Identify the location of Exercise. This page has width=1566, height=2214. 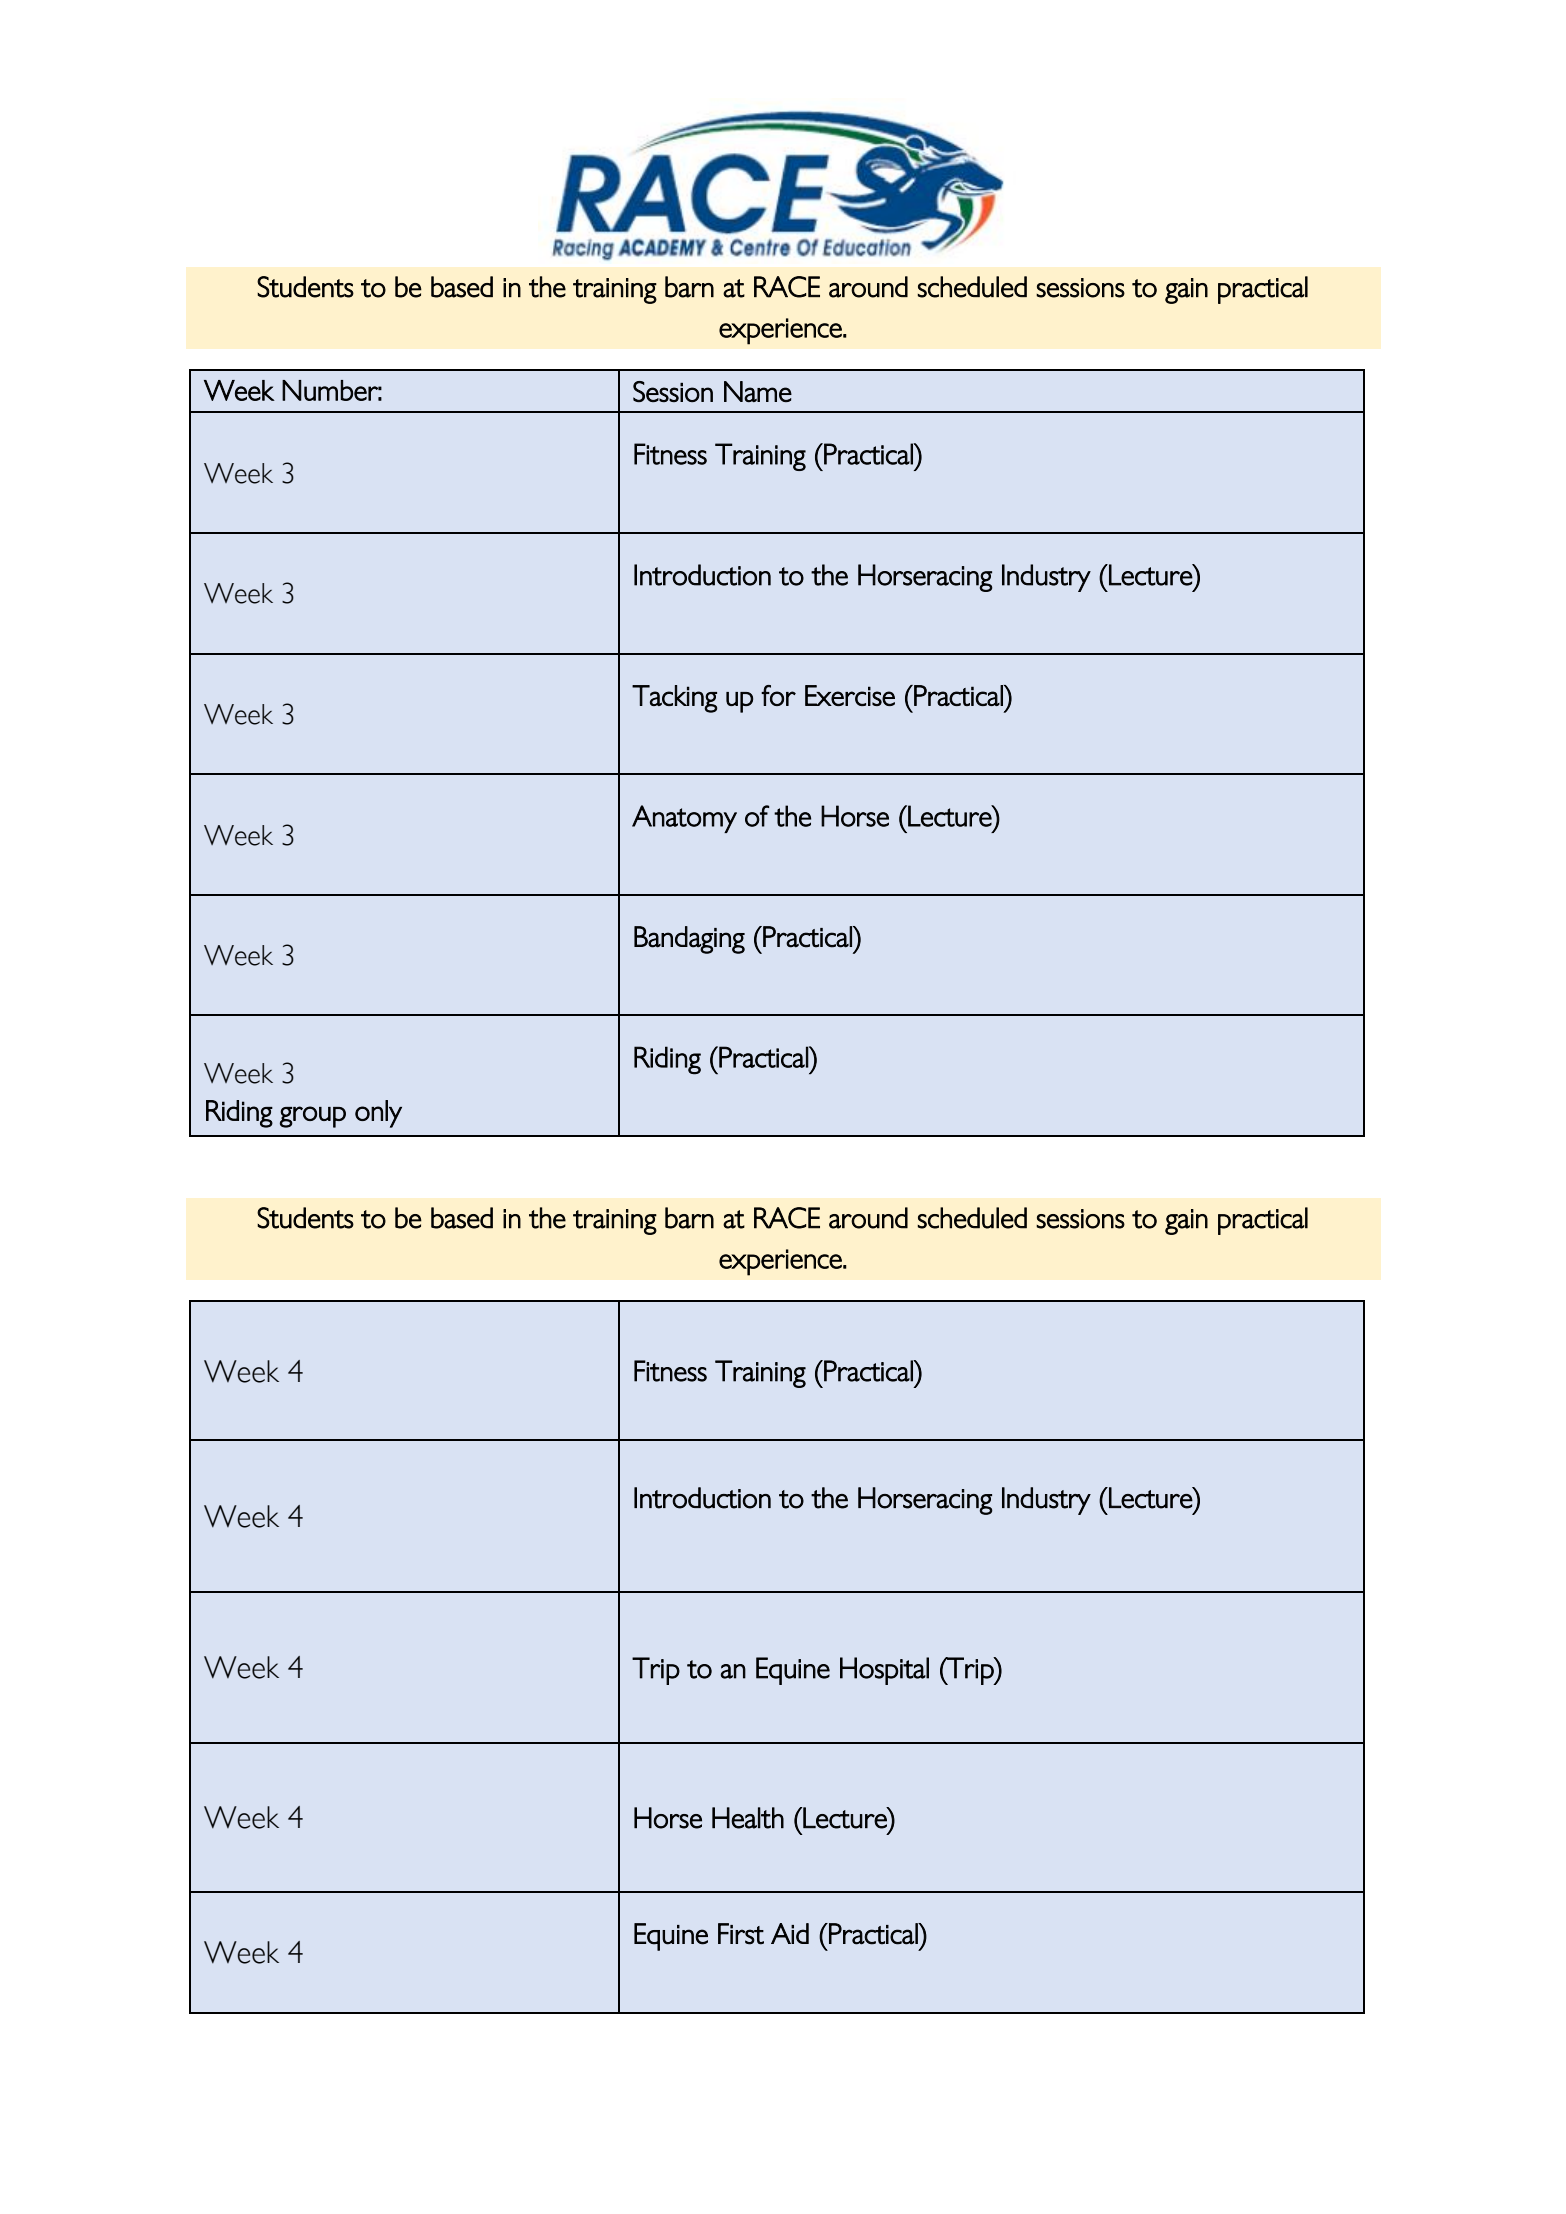
(850, 695).
